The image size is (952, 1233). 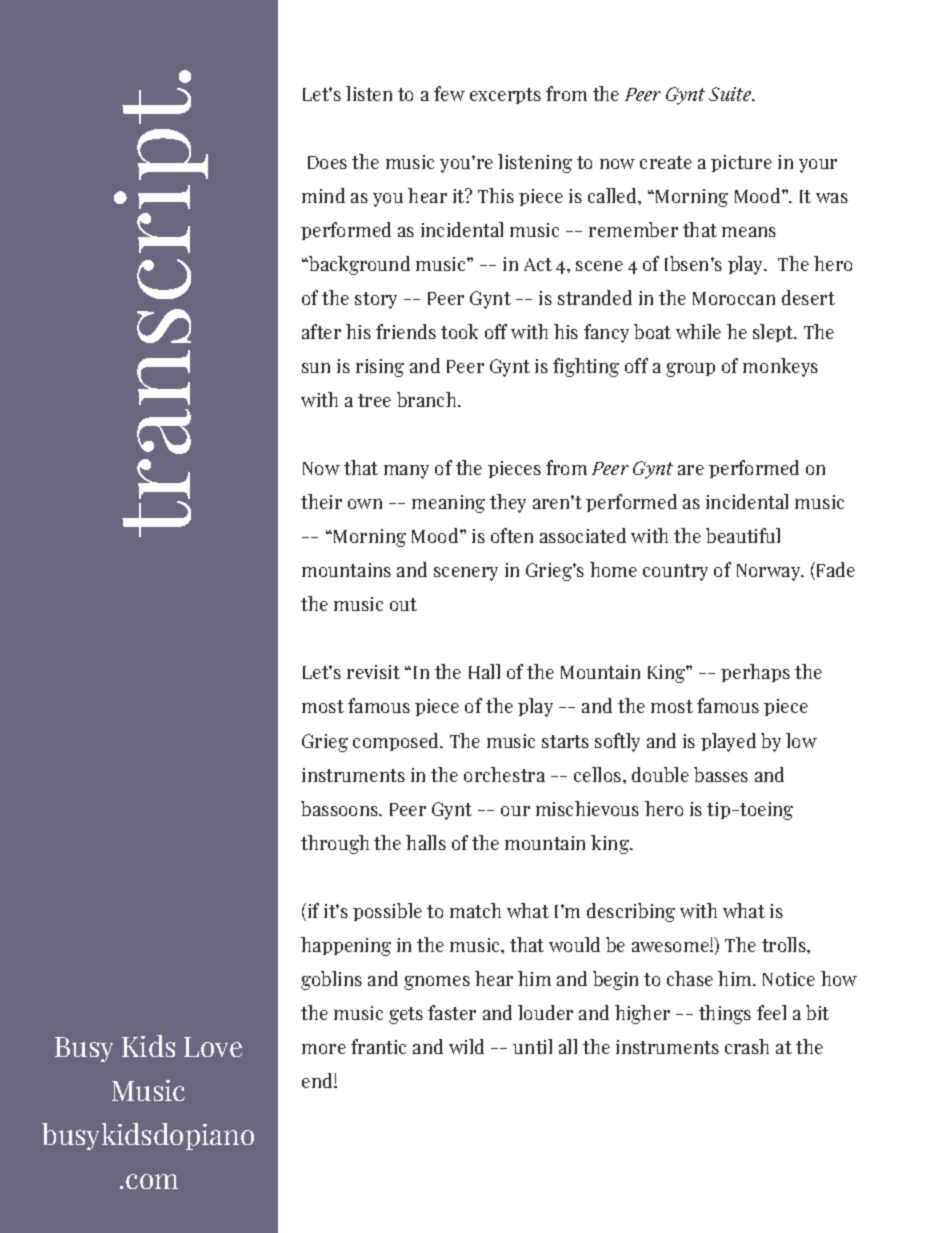 What do you see at coordinates (373, 672) in the image?
I see `revisit` at bounding box center [373, 672].
